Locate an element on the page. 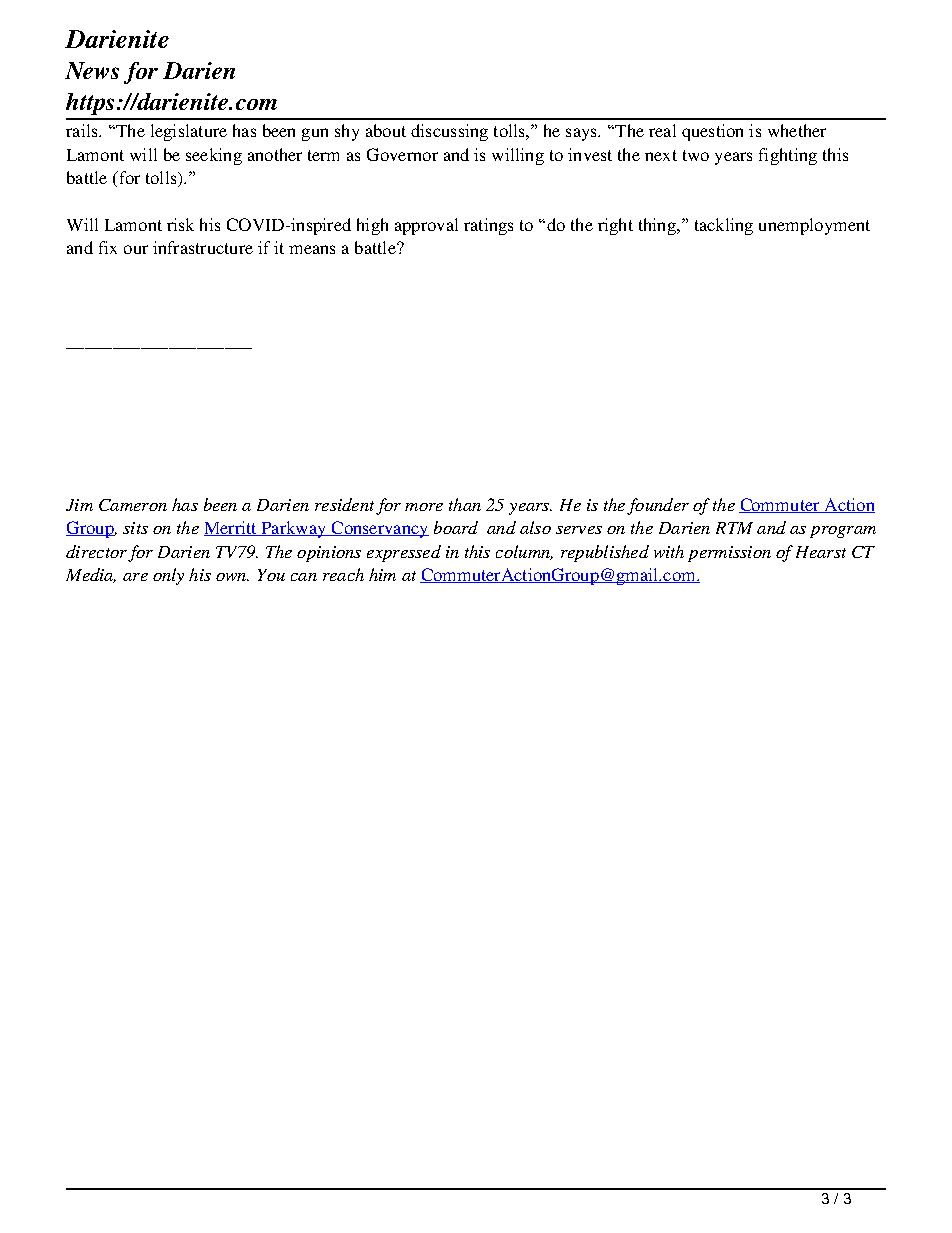  ratings is located at coordinates (488, 226).
